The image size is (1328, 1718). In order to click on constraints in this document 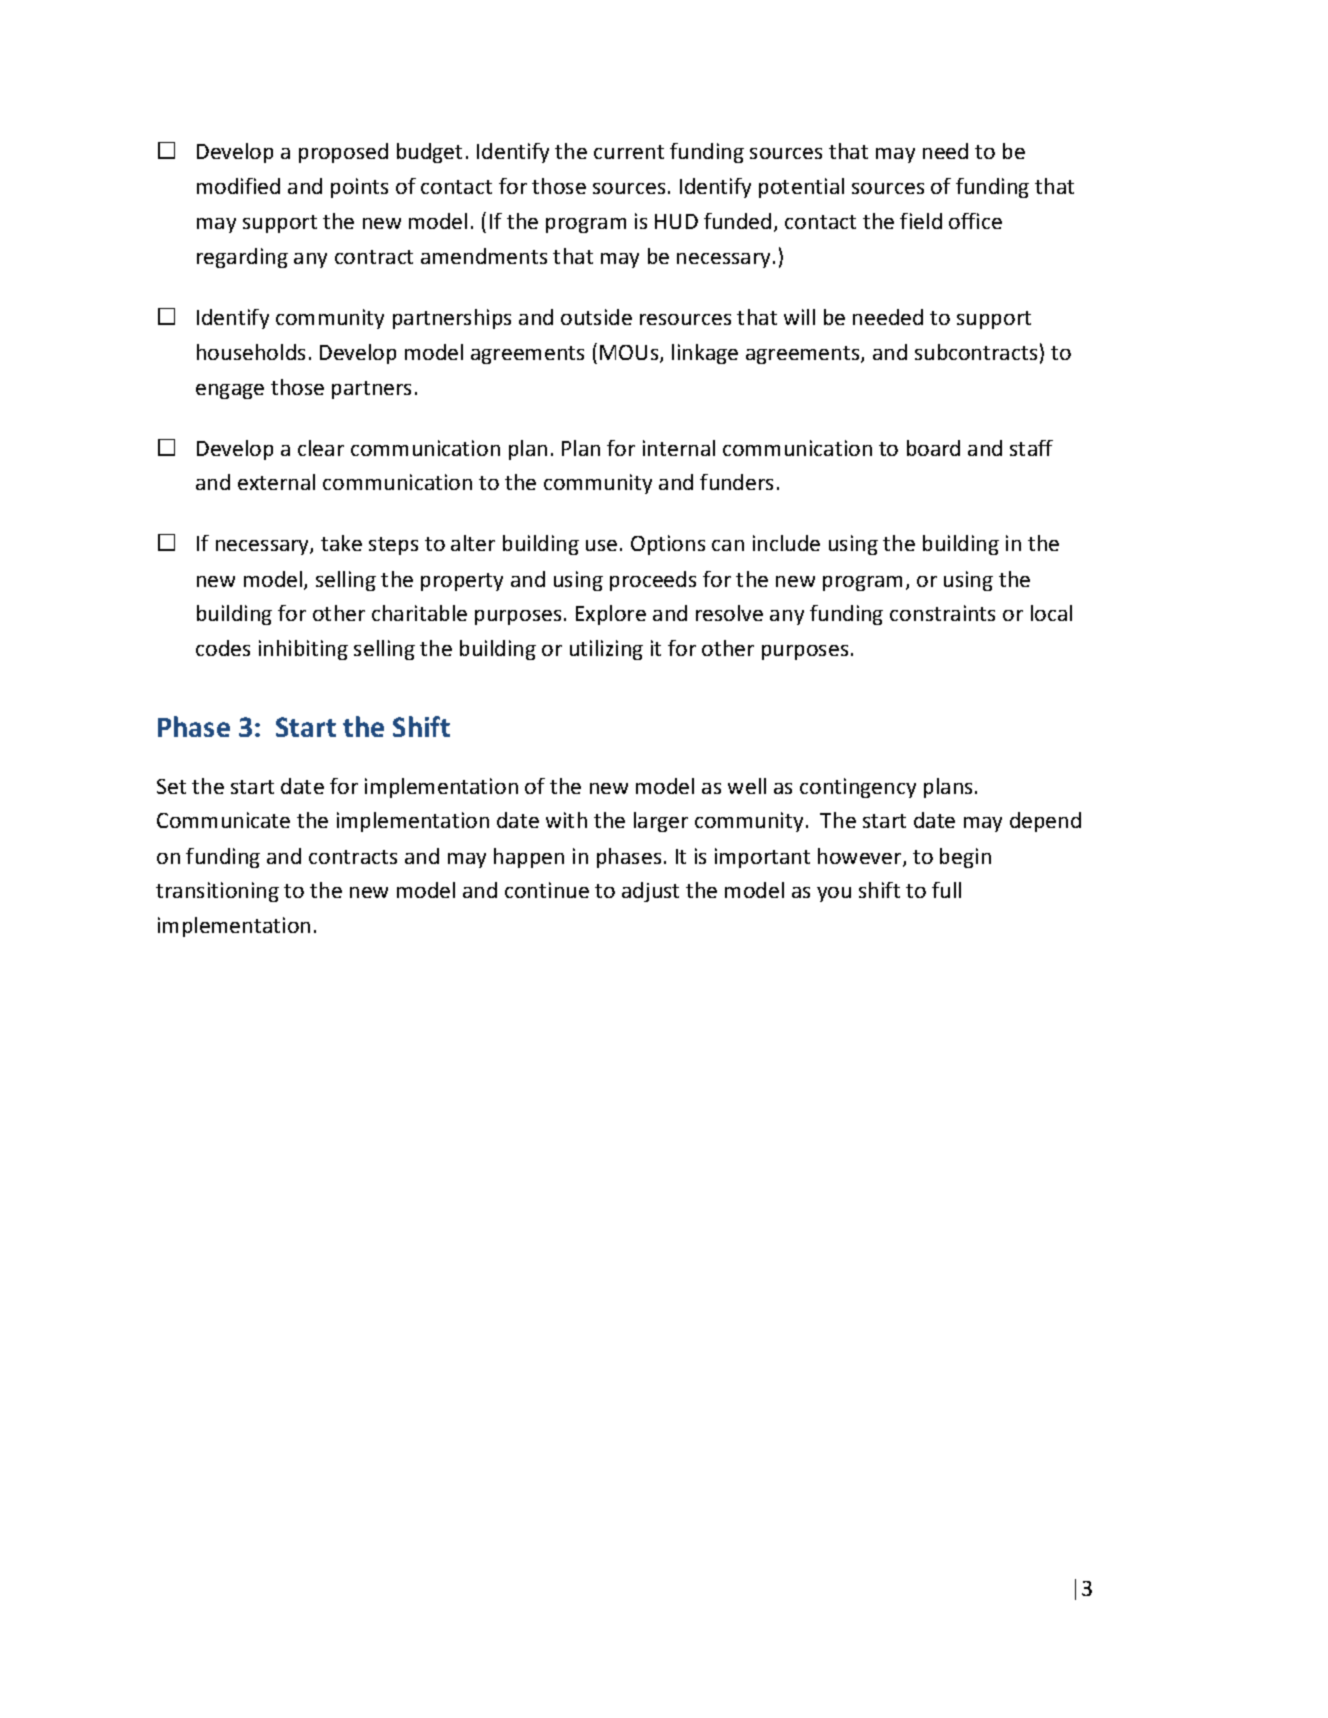, I will do `click(942, 613)`.
